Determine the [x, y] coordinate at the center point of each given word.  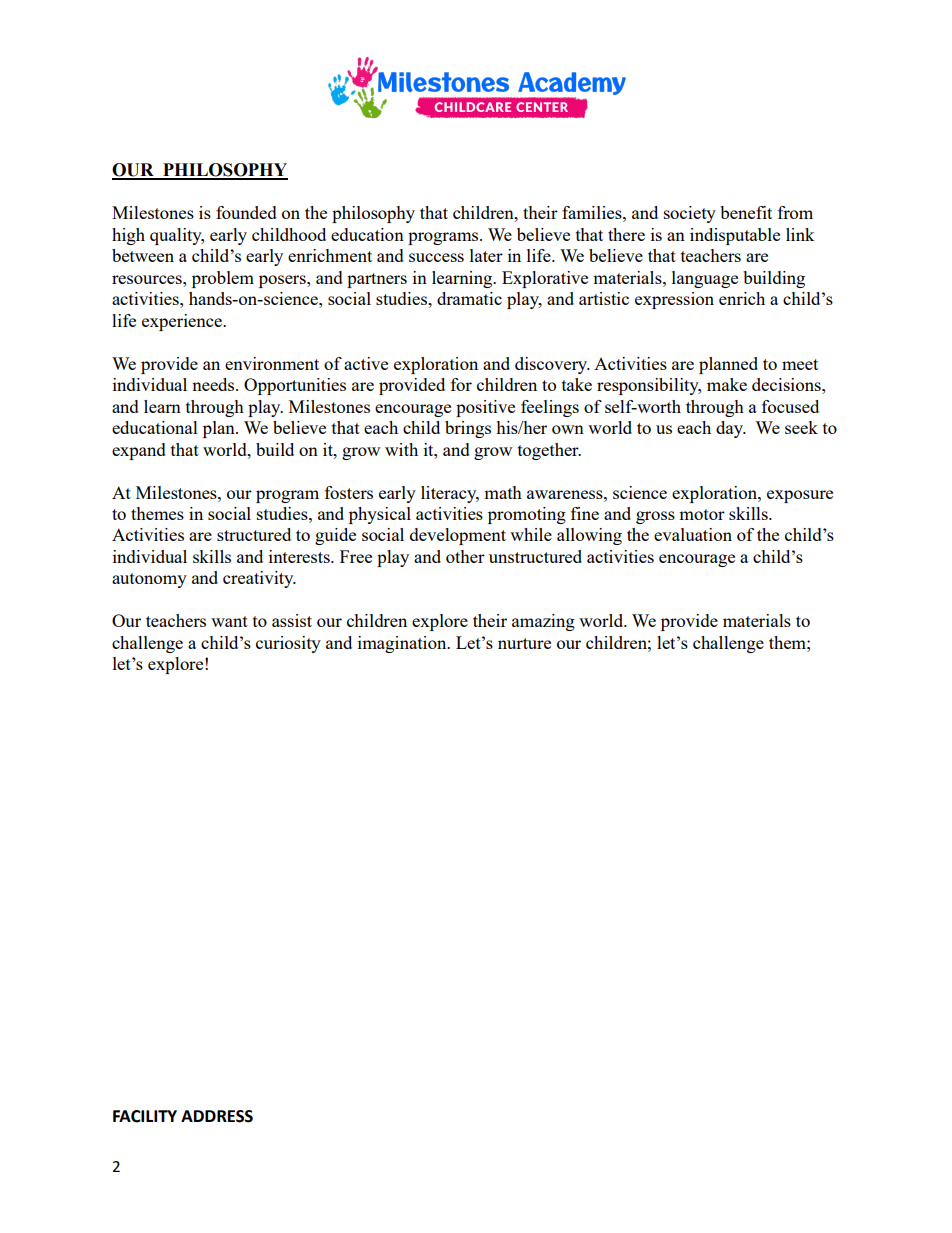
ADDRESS [217, 1116]
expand [139, 451]
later [486, 255]
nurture [524, 643]
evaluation [693, 534]
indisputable [735, 236]
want [229, 621]
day [731, 429]
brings [468, 429]
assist [292, 620]
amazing [543, 622]
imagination [403, 644]
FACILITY [145, 1116]
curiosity [288, 644]
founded [246, 212]
